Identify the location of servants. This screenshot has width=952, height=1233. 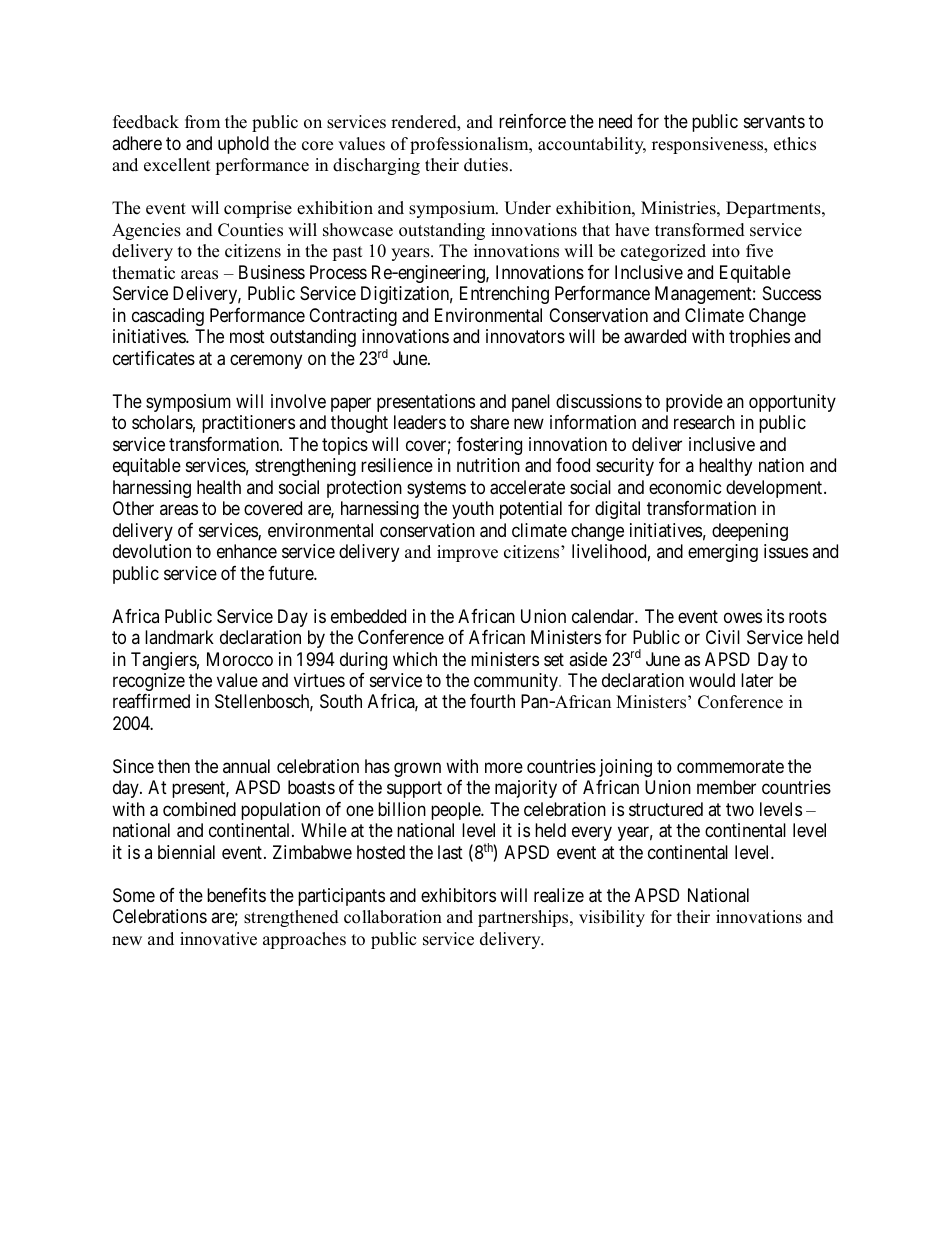
(774, 122).
